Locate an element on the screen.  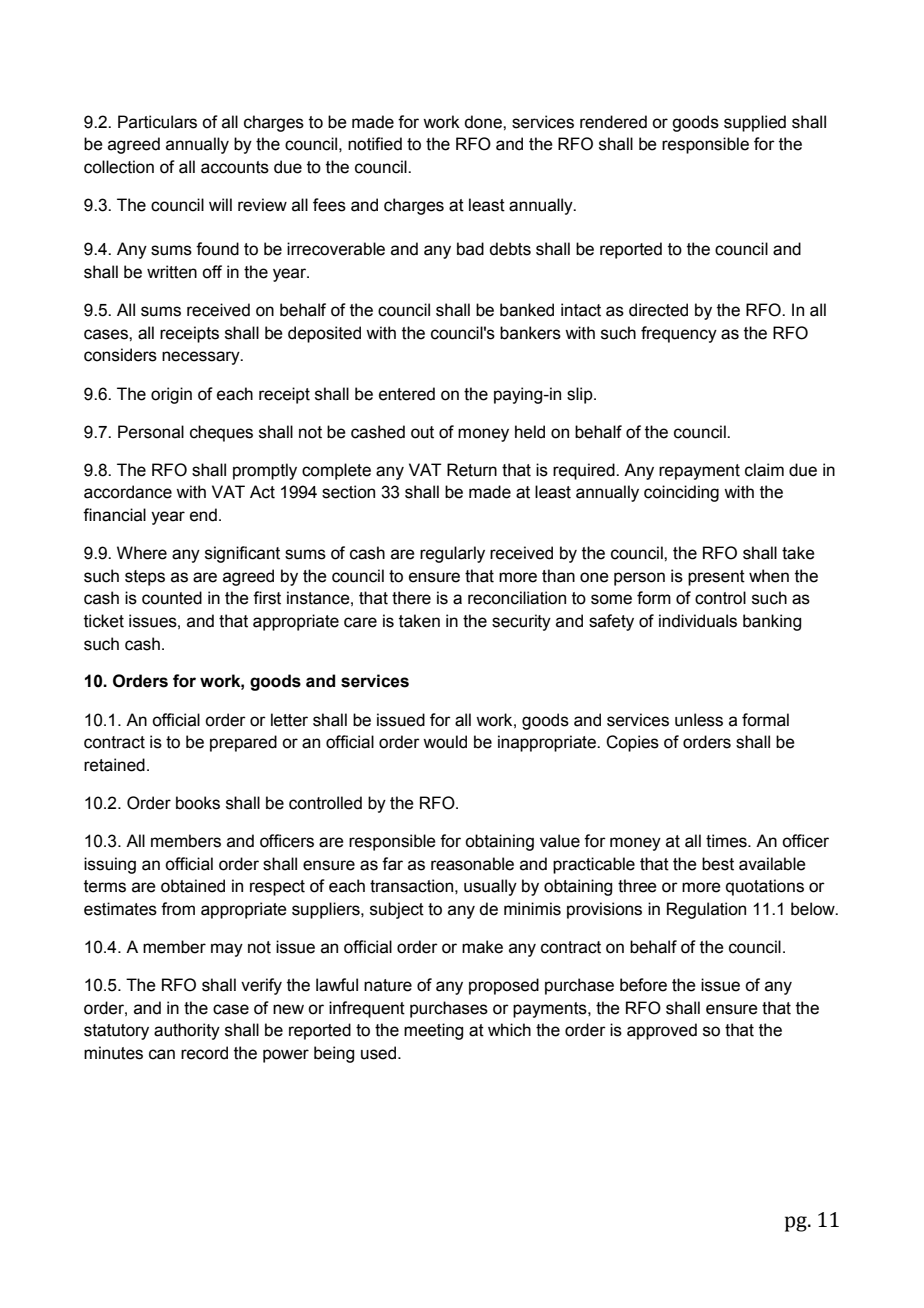
approved is located at coordinates (662, 1031).
